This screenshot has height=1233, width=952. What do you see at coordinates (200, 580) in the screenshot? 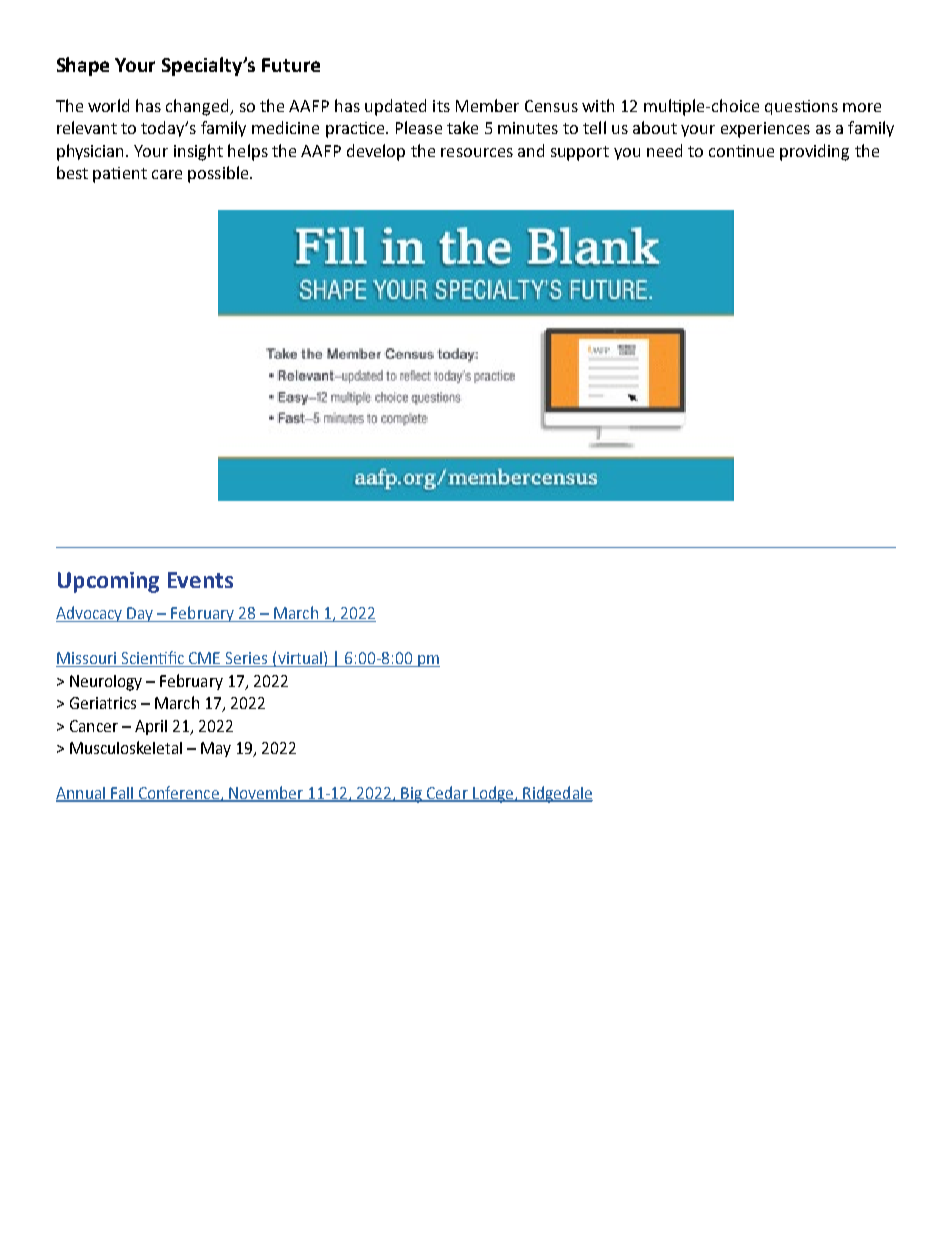
I see `Events` at bounding box center [200, 580].
